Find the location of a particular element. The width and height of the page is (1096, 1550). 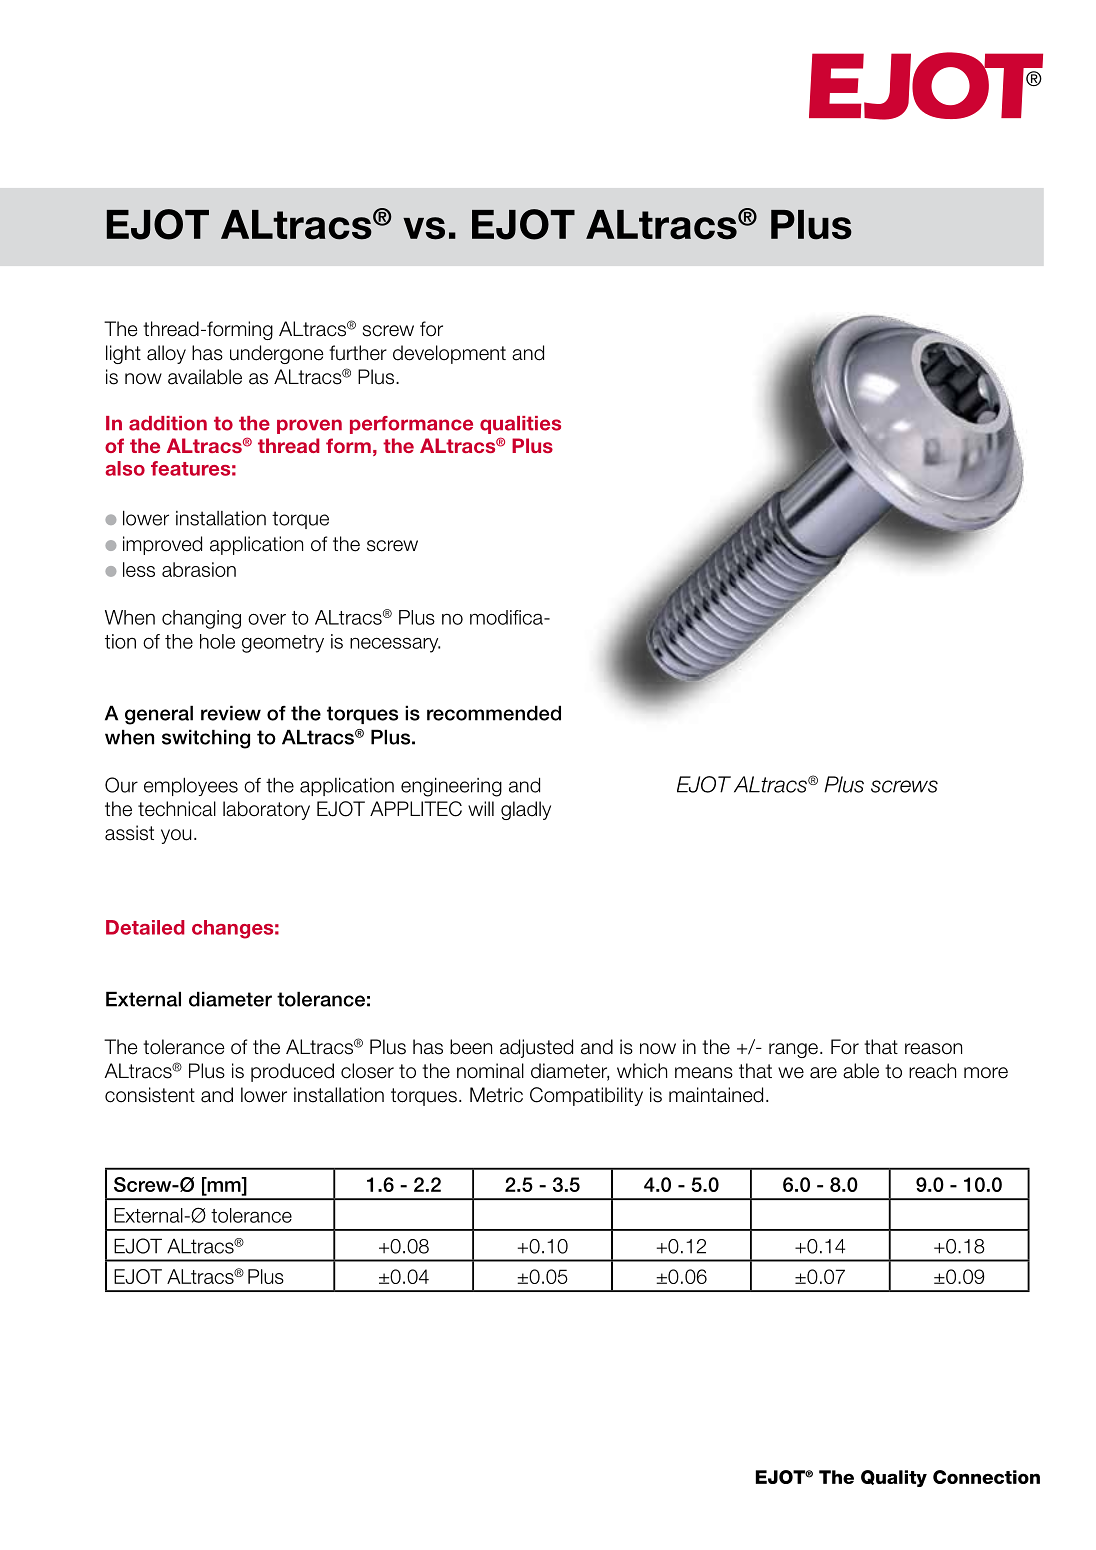

reason is located at coordinates (933, 1049).
